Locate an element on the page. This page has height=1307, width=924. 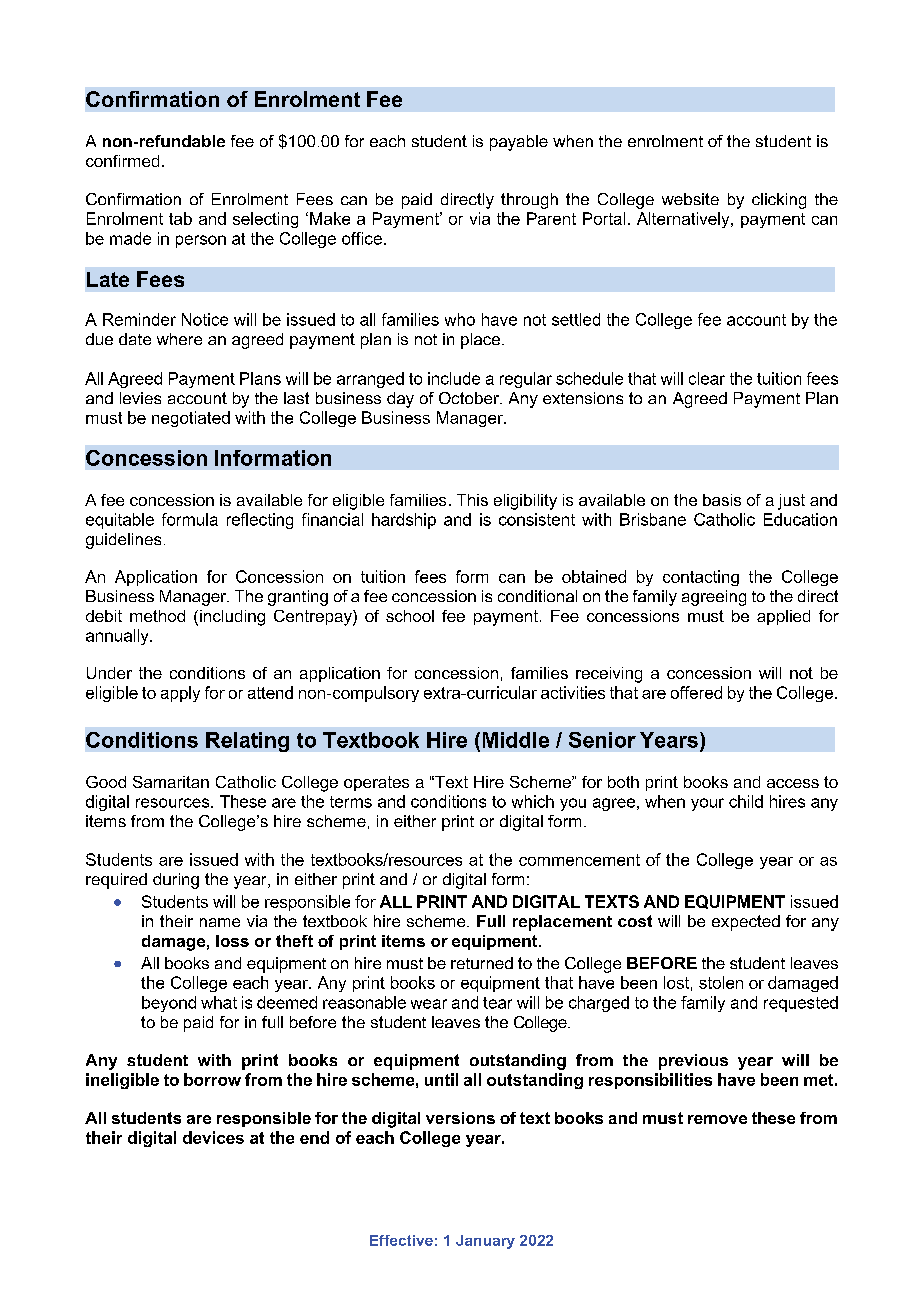
loss is located at coordinates (232, 941).
